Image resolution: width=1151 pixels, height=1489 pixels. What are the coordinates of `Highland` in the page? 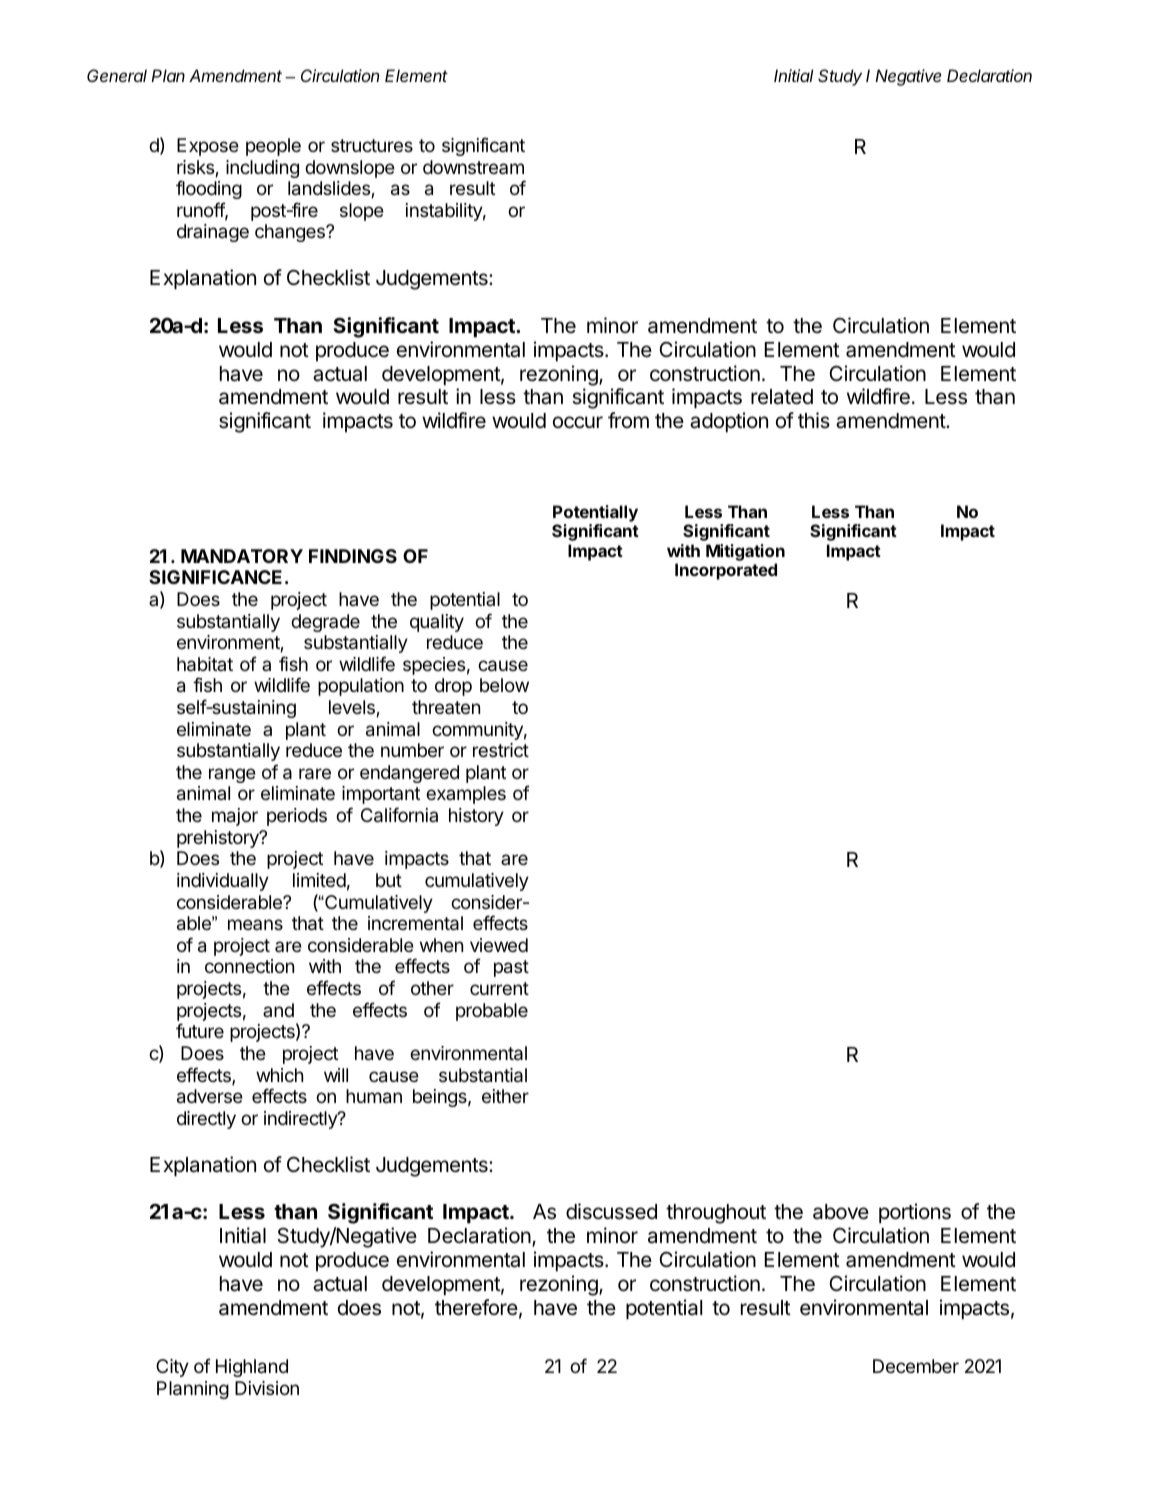 It's located at (252, 1368).
